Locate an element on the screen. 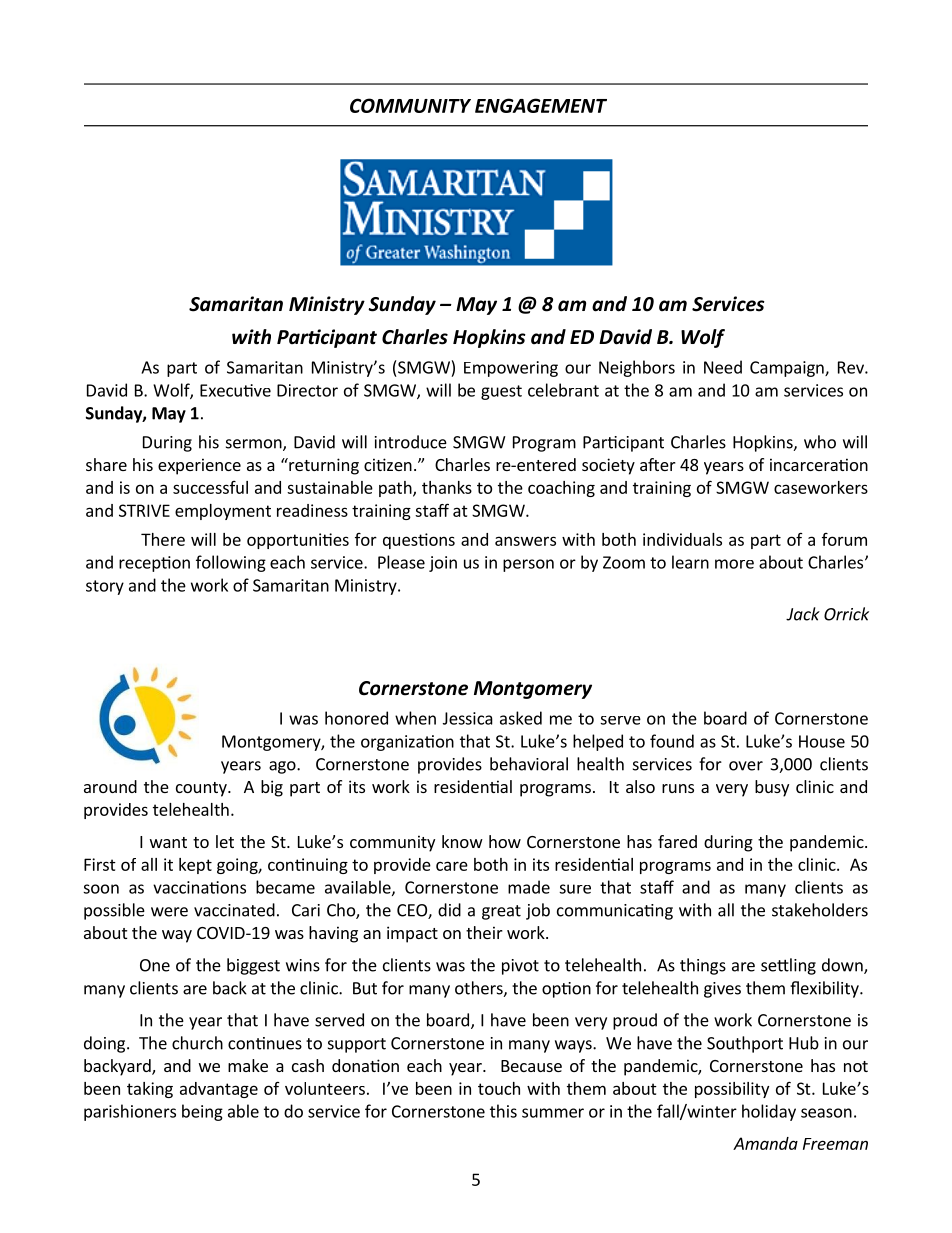  Need is located at coordinates (723, 367).
